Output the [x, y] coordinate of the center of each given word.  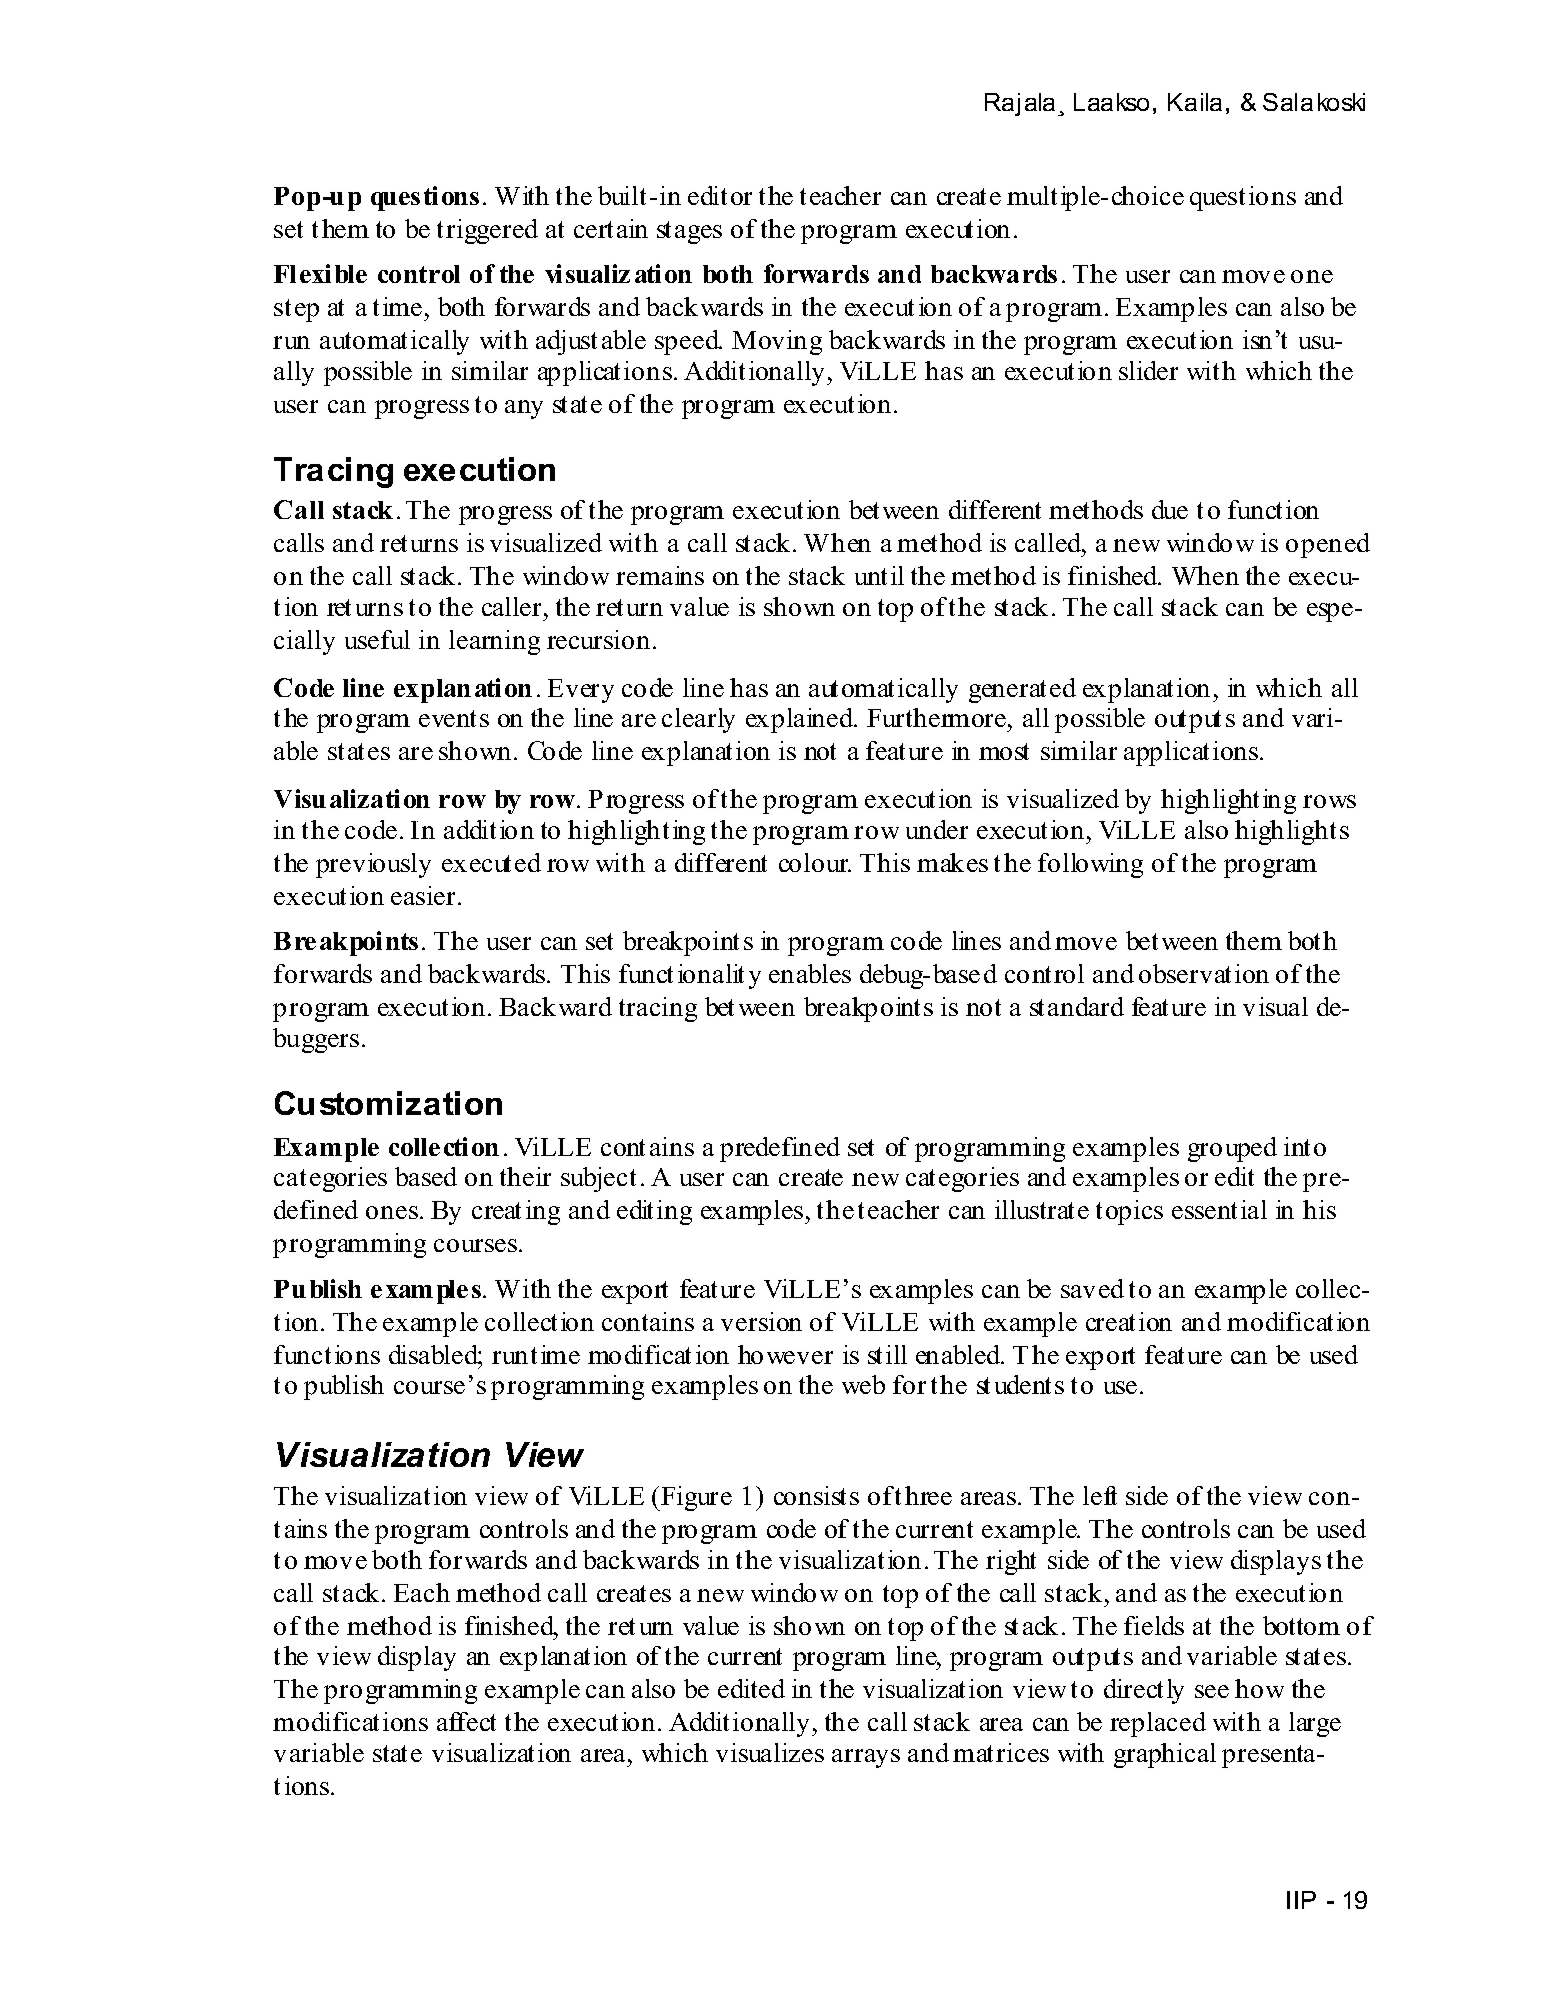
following [1090, 865]
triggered [487, 231]
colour [815, 862]
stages [689, 232]
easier [423, 895]
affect [466, 1721]
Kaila [1195, 102]
